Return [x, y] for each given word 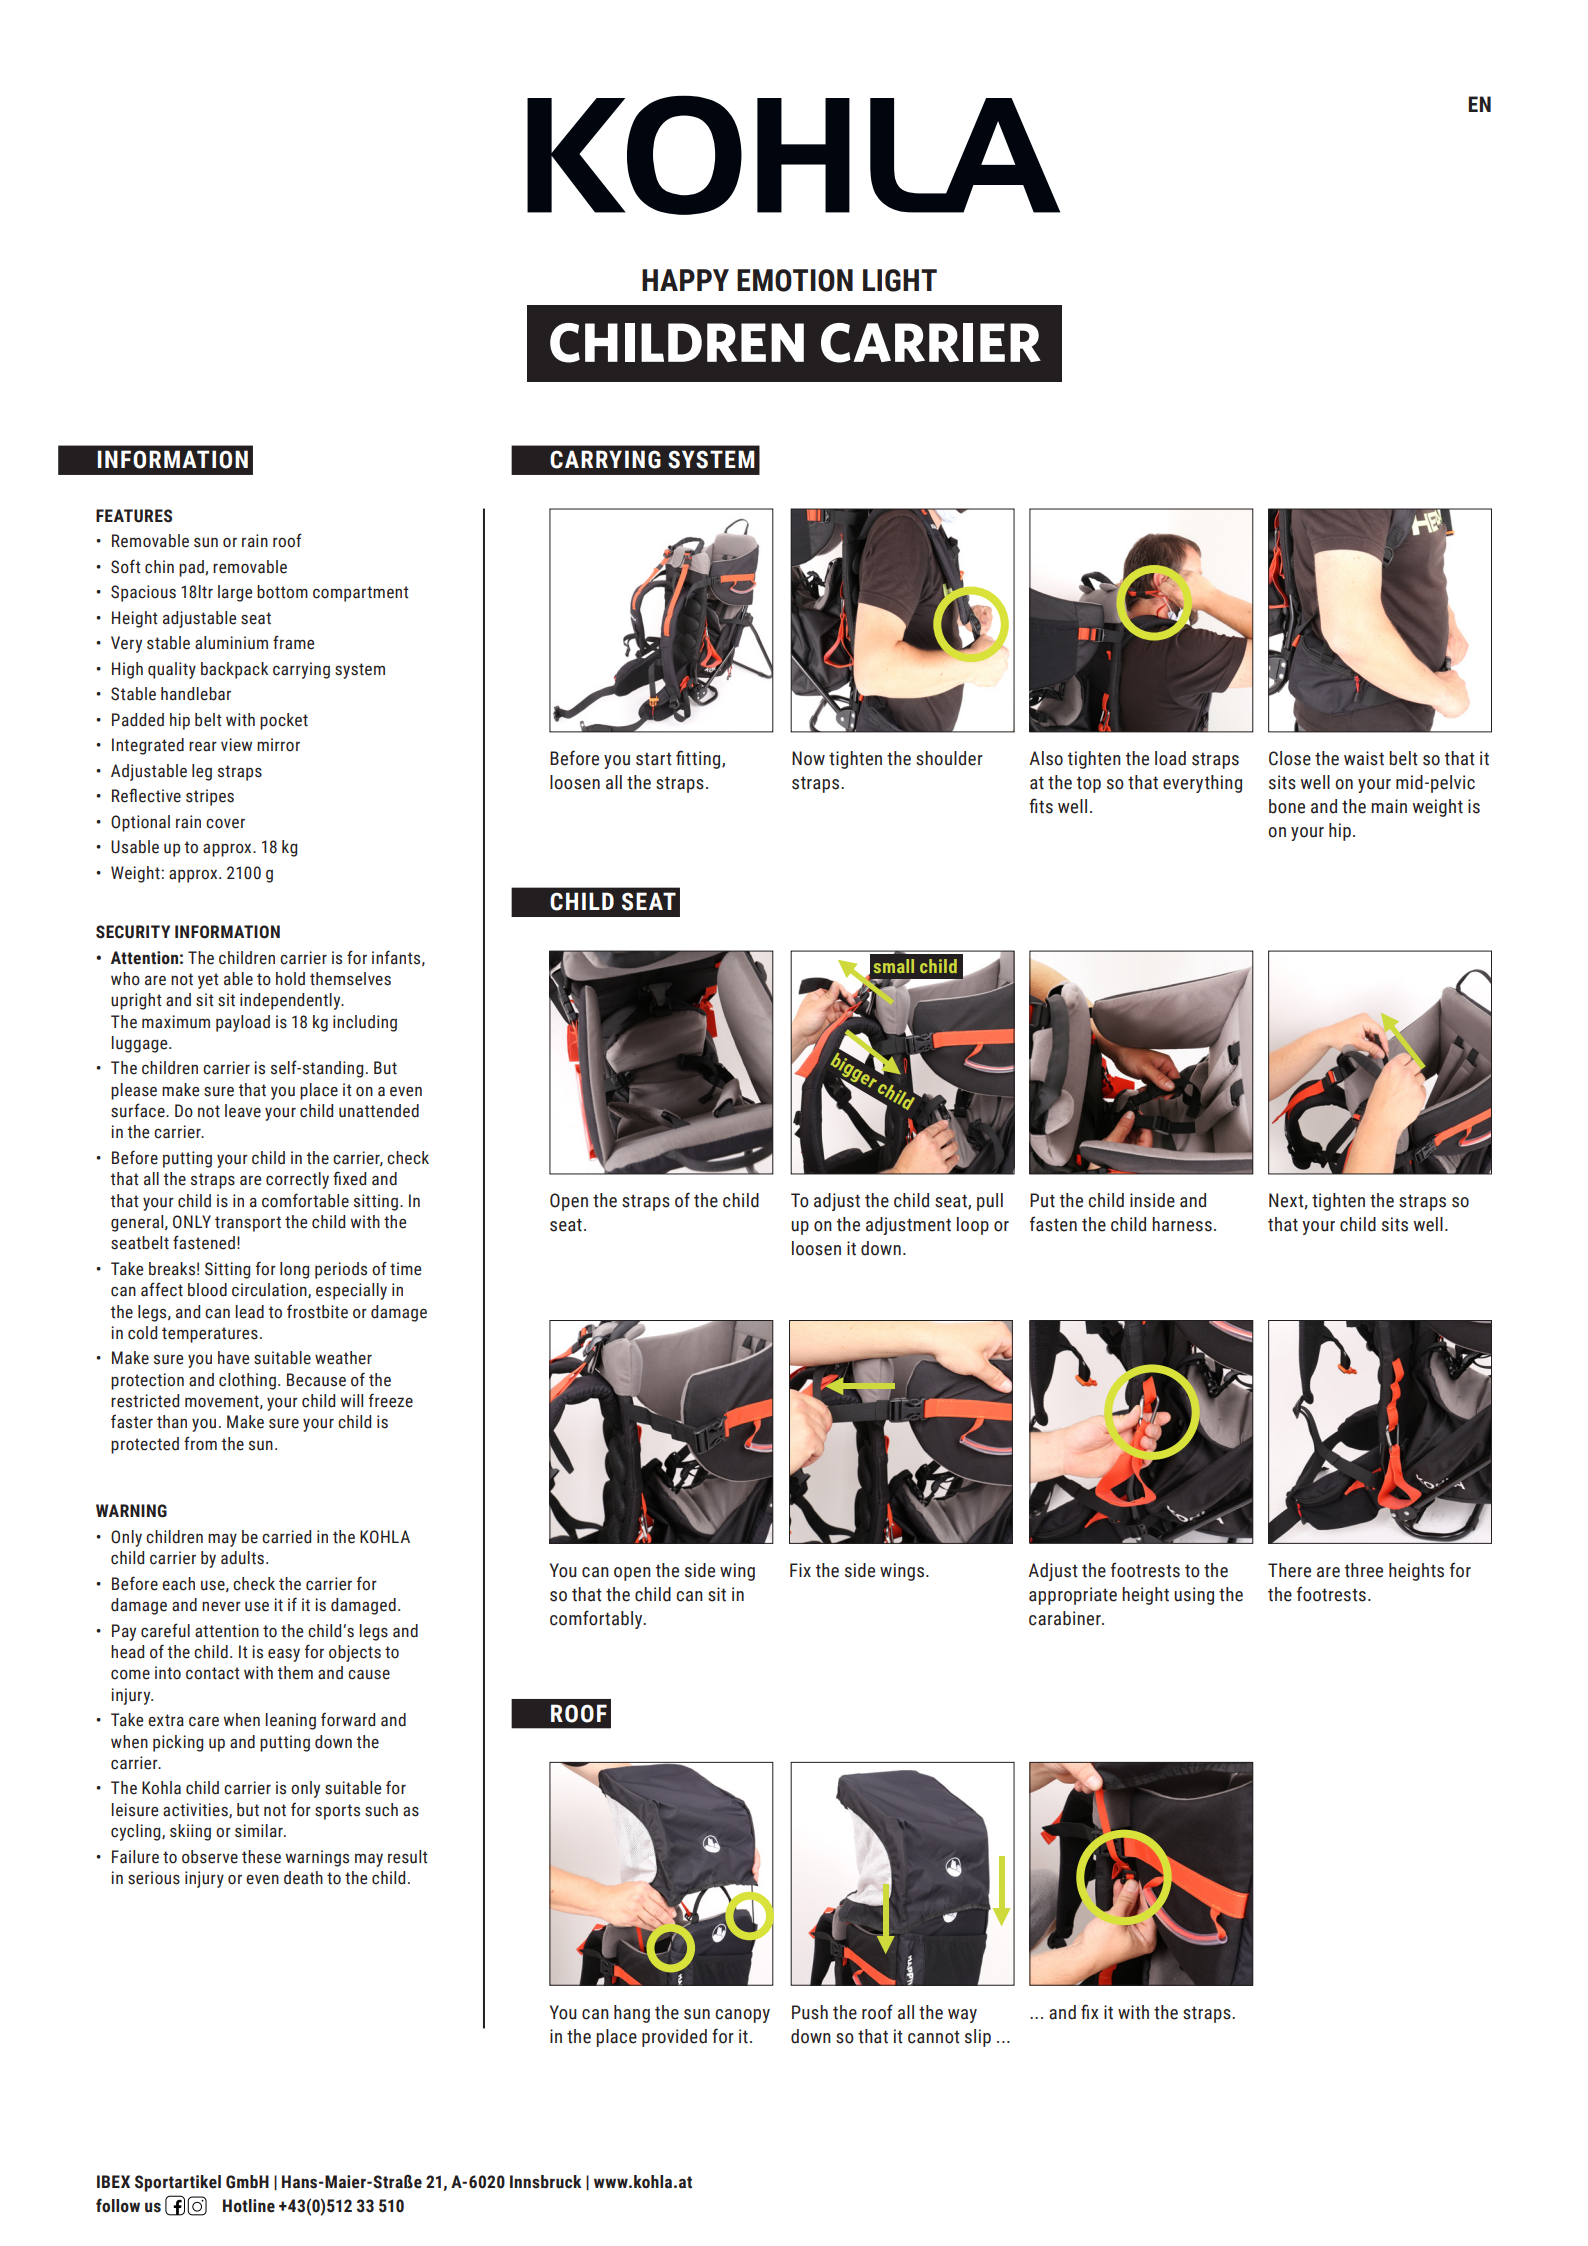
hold [290, 979]
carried [286, 1537]
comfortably [597, 1619]
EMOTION [795, 280]
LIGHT [900, 280]
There [1289, 1570]
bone [1287, 806]
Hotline [249, 2206]
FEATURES [134, 516]
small [894, 966]
